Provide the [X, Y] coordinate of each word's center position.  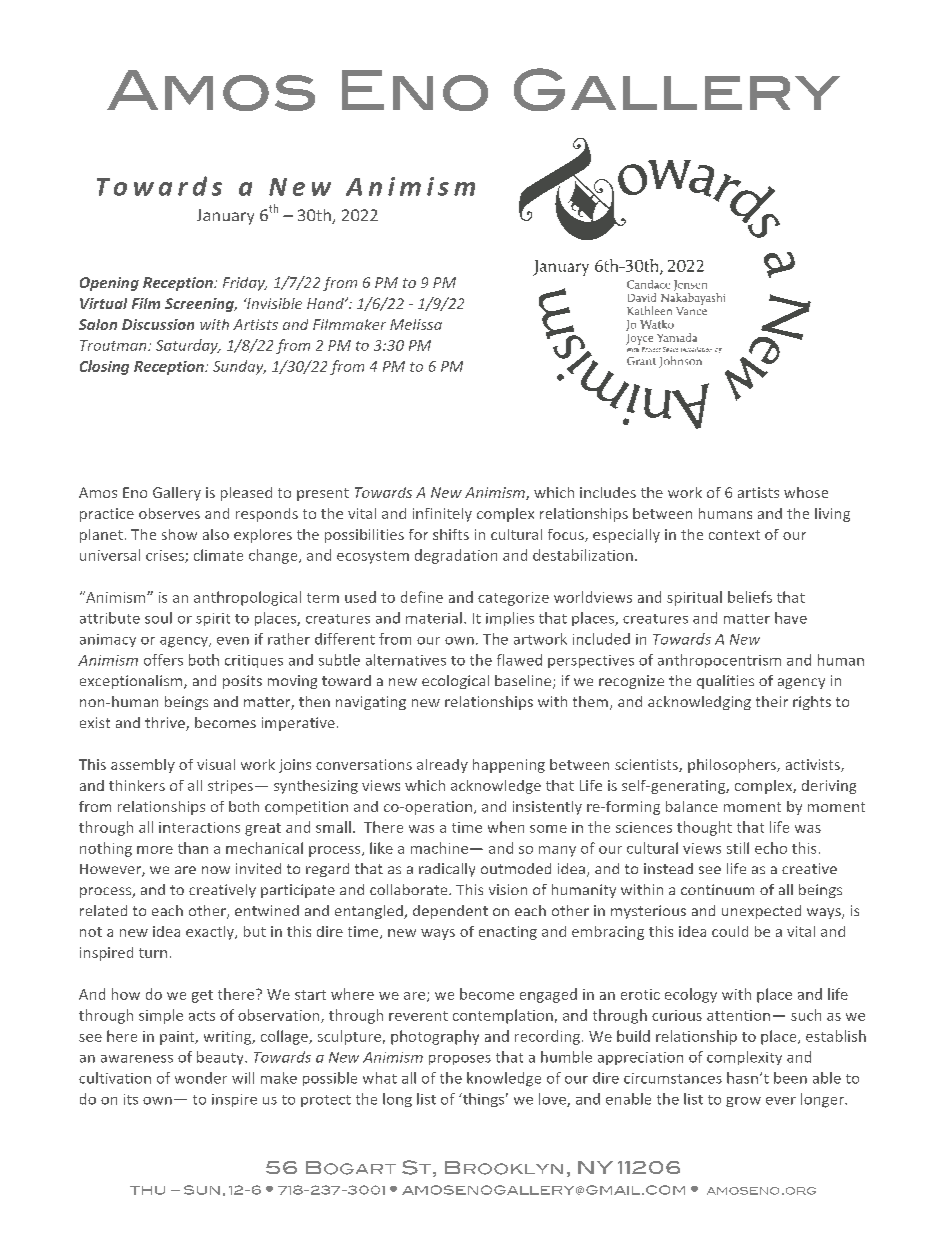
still [738, 848]
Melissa [416, 324]
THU [147, 1190]
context [734, 535]
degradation [456, 556]
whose [806, 492]
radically [447, 870]
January [225, 217]
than [193, 848]
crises [166, 556]
